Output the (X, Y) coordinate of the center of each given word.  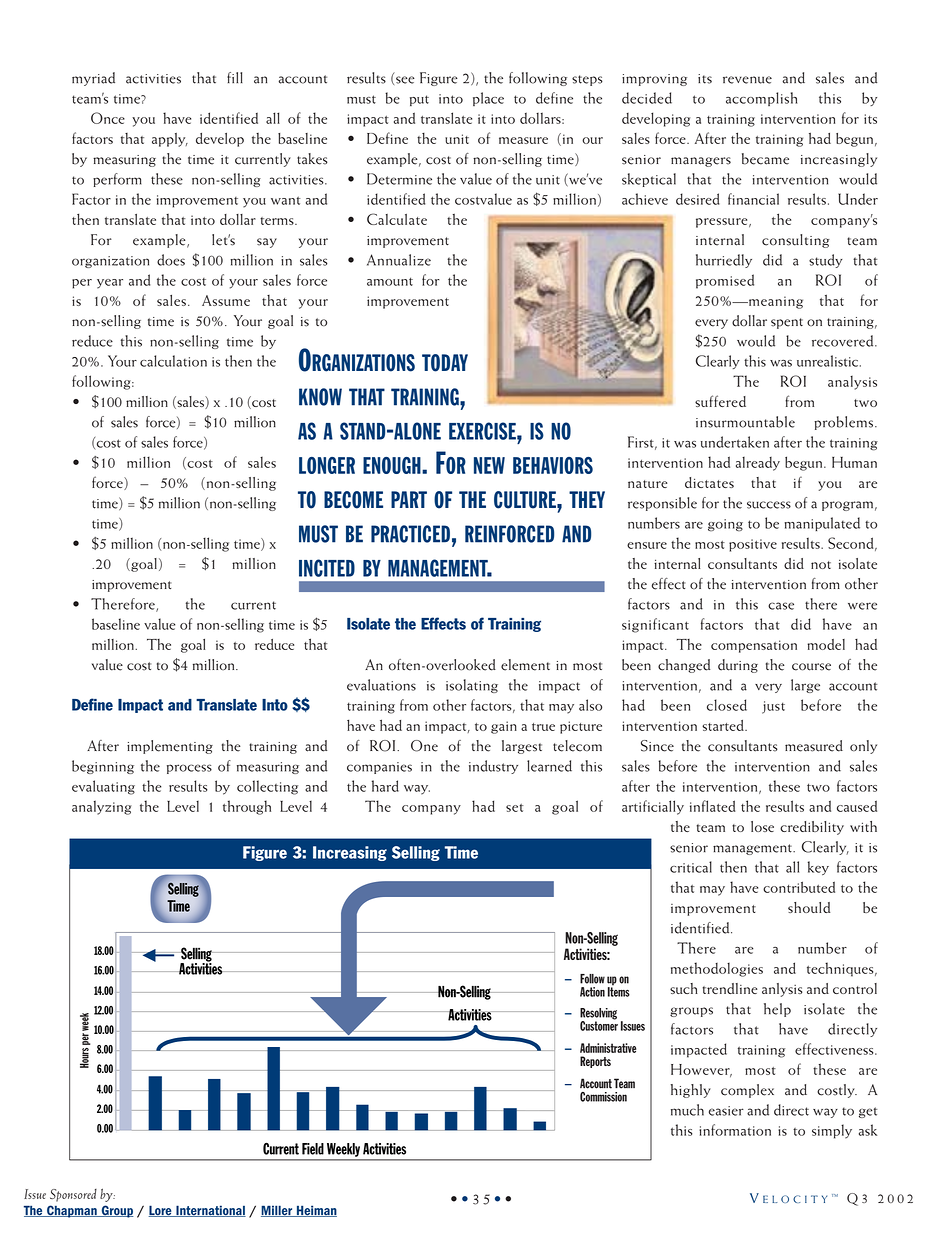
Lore (161, 1211)
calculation (173, 361)
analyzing (102, 807)
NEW (489, 465)
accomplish (761, 99)
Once (108, 118)
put (419, 100)
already (758, 464)
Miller (278, 1211)
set (514, 808)
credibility (812, 828)
